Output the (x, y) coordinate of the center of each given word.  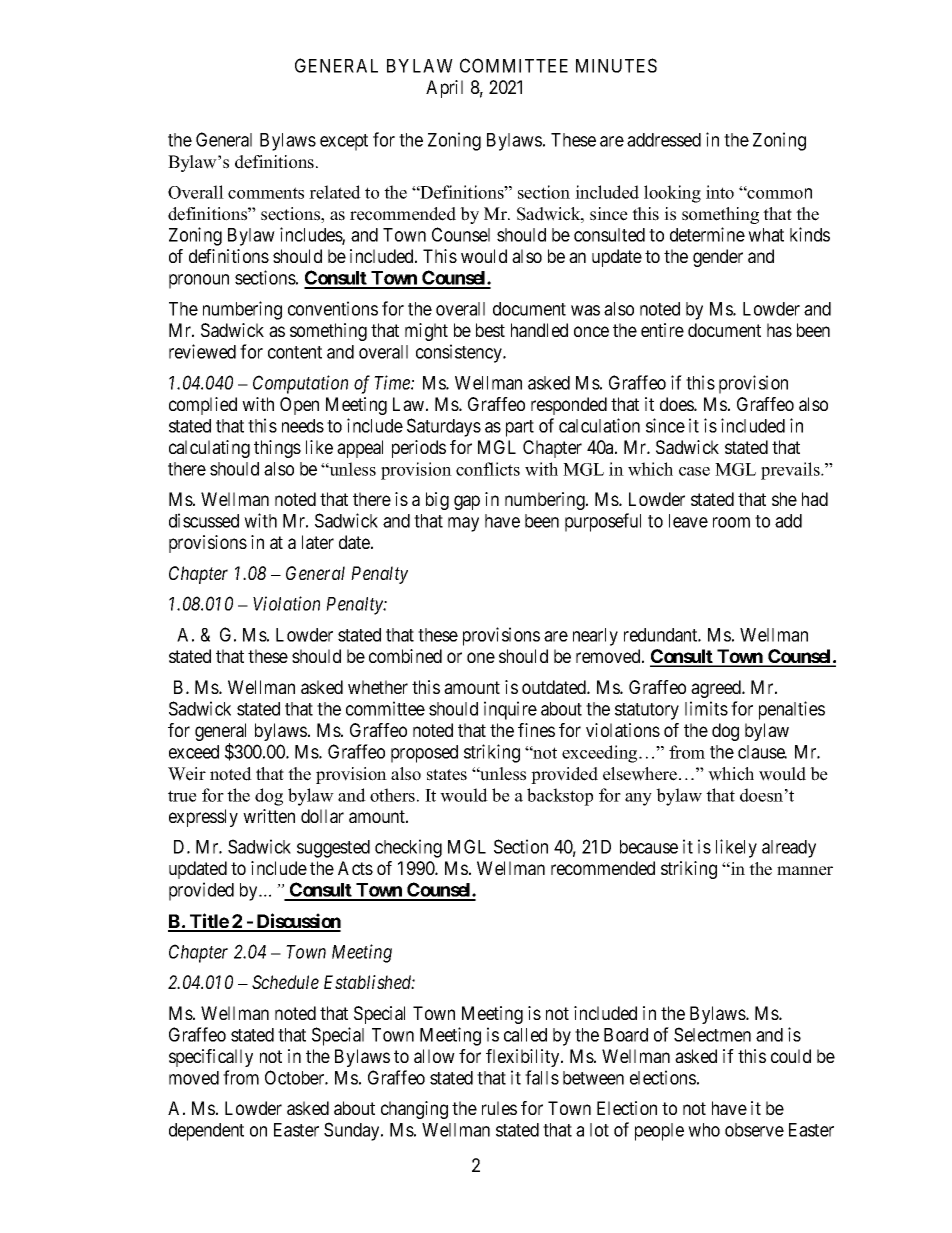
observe (754, 1130)
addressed (664, 140)
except (344, 142)
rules (499, 1108)
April (444, 89)
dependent (206, 1132)
